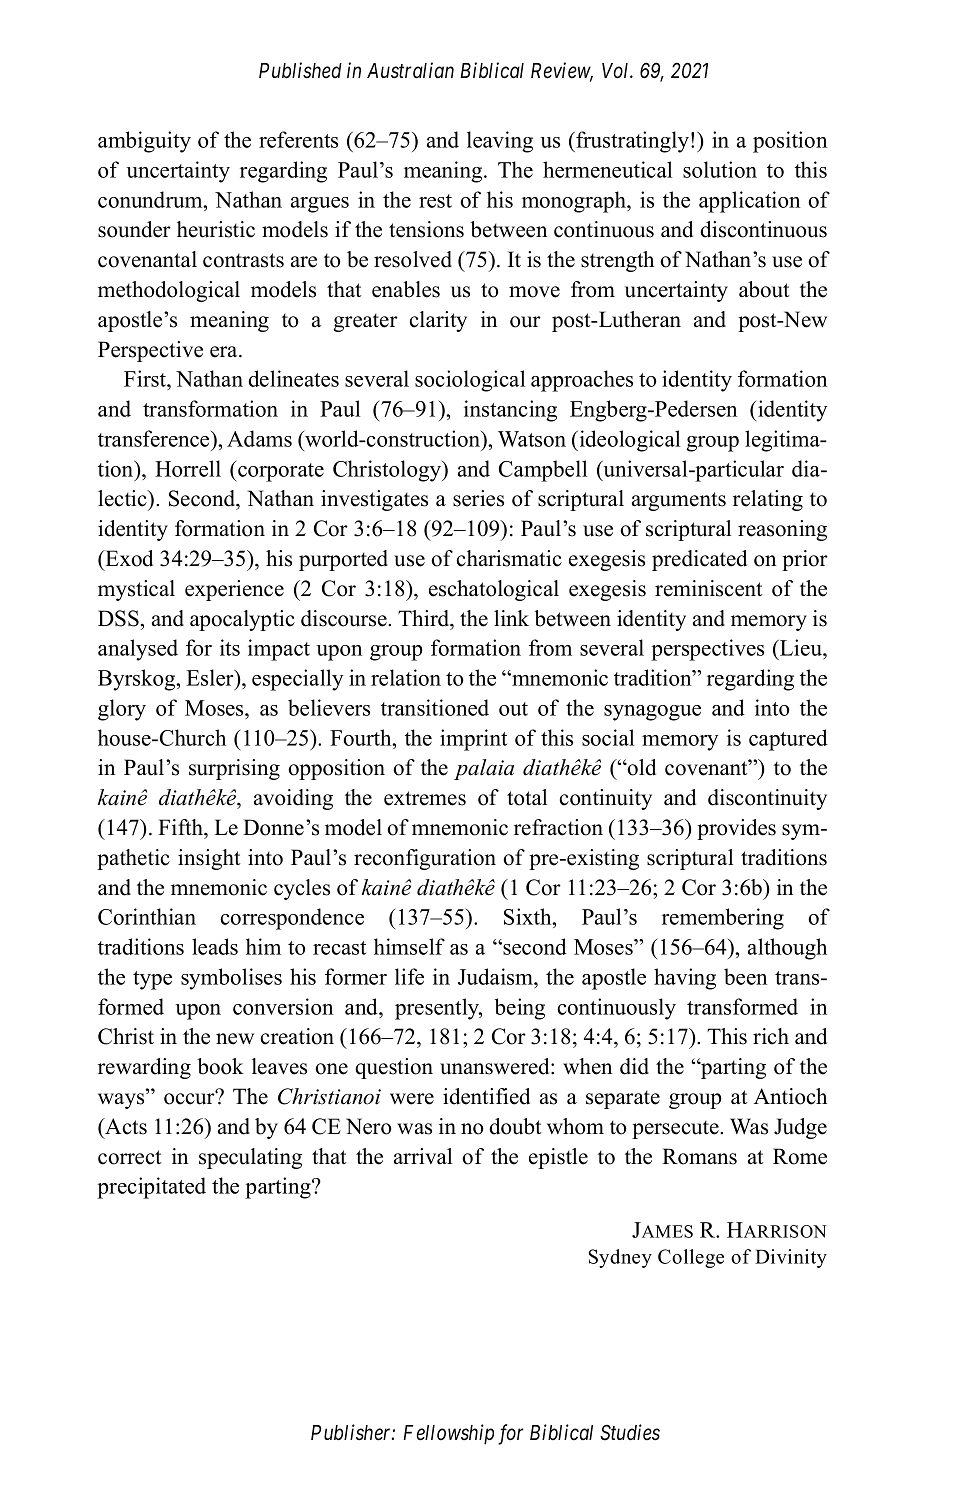  What do you see at coordinates (630, 1432) in the document?
I see `Studies` at bounding box center [630, 1432].
